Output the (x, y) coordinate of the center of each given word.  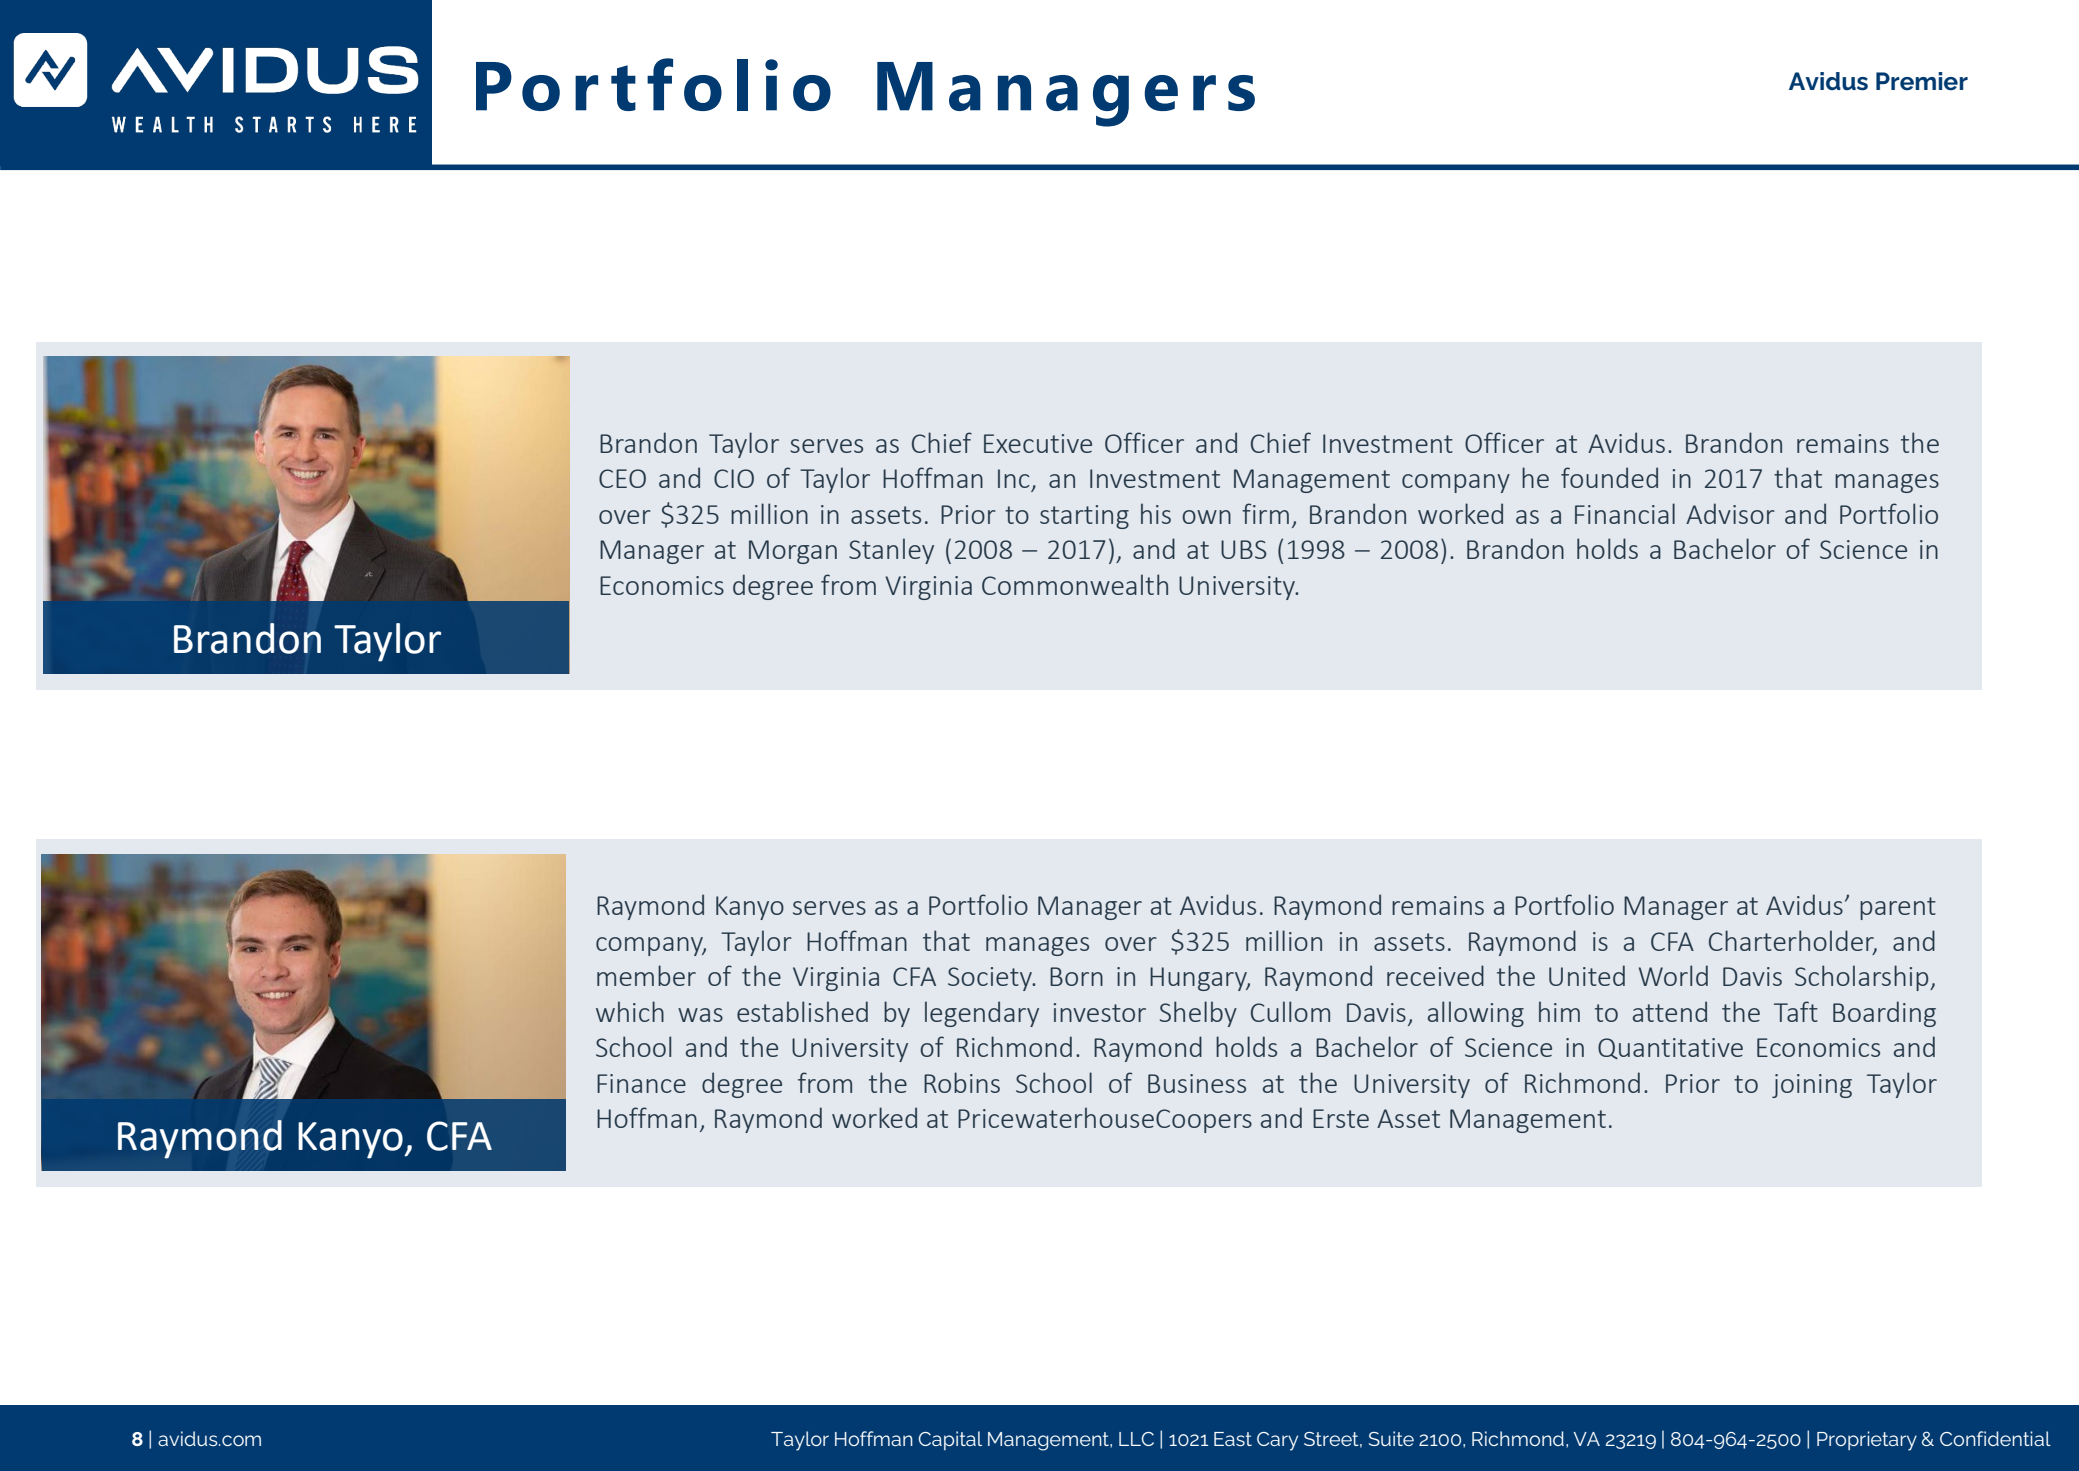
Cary (1277, 1441)
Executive (1038, 443)
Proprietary (1867, 1441)
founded (1609, 477)
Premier (1922, 81)
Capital (950, 1440)
